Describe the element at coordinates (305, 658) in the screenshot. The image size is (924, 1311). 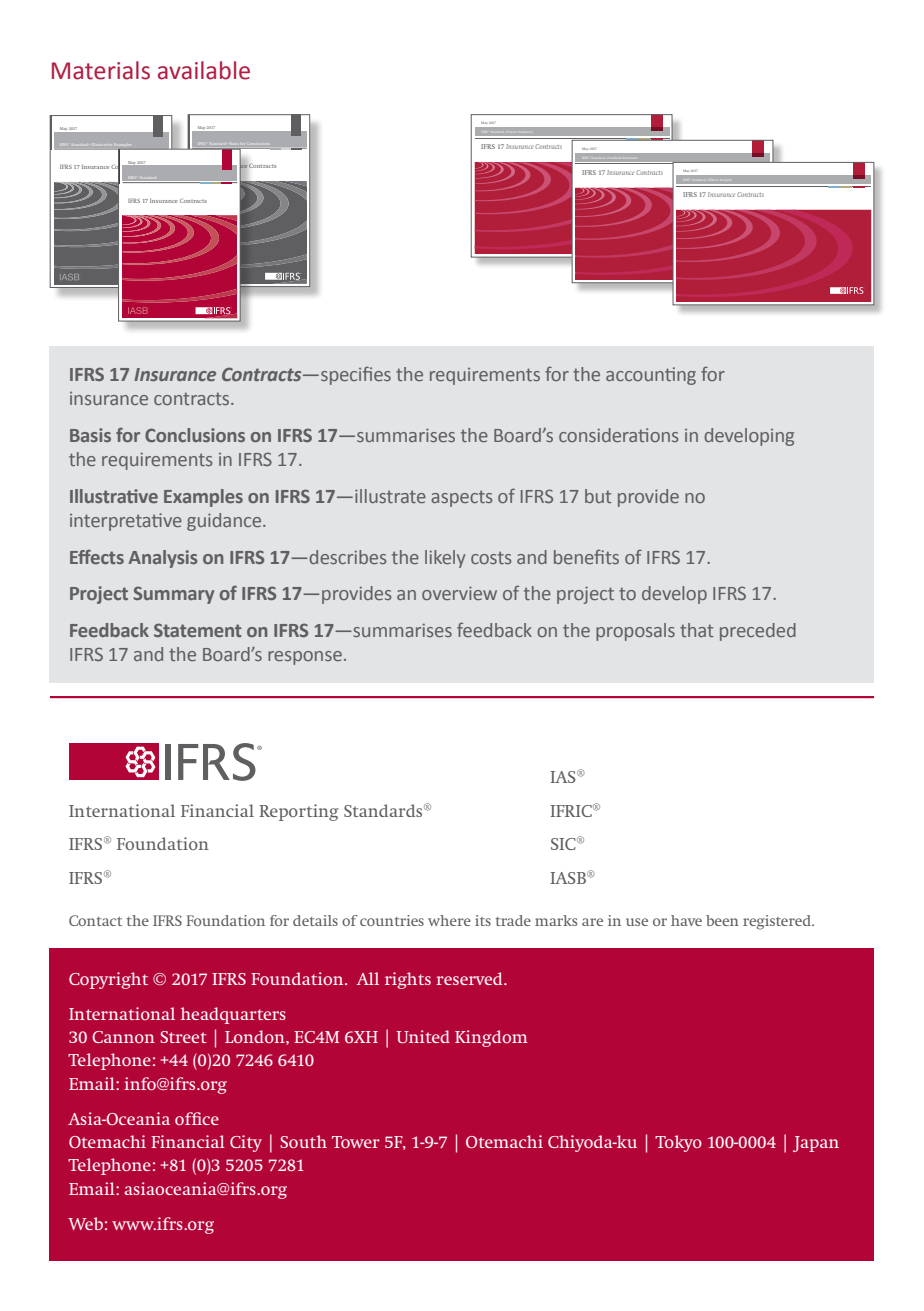
I see `response` at that location.
